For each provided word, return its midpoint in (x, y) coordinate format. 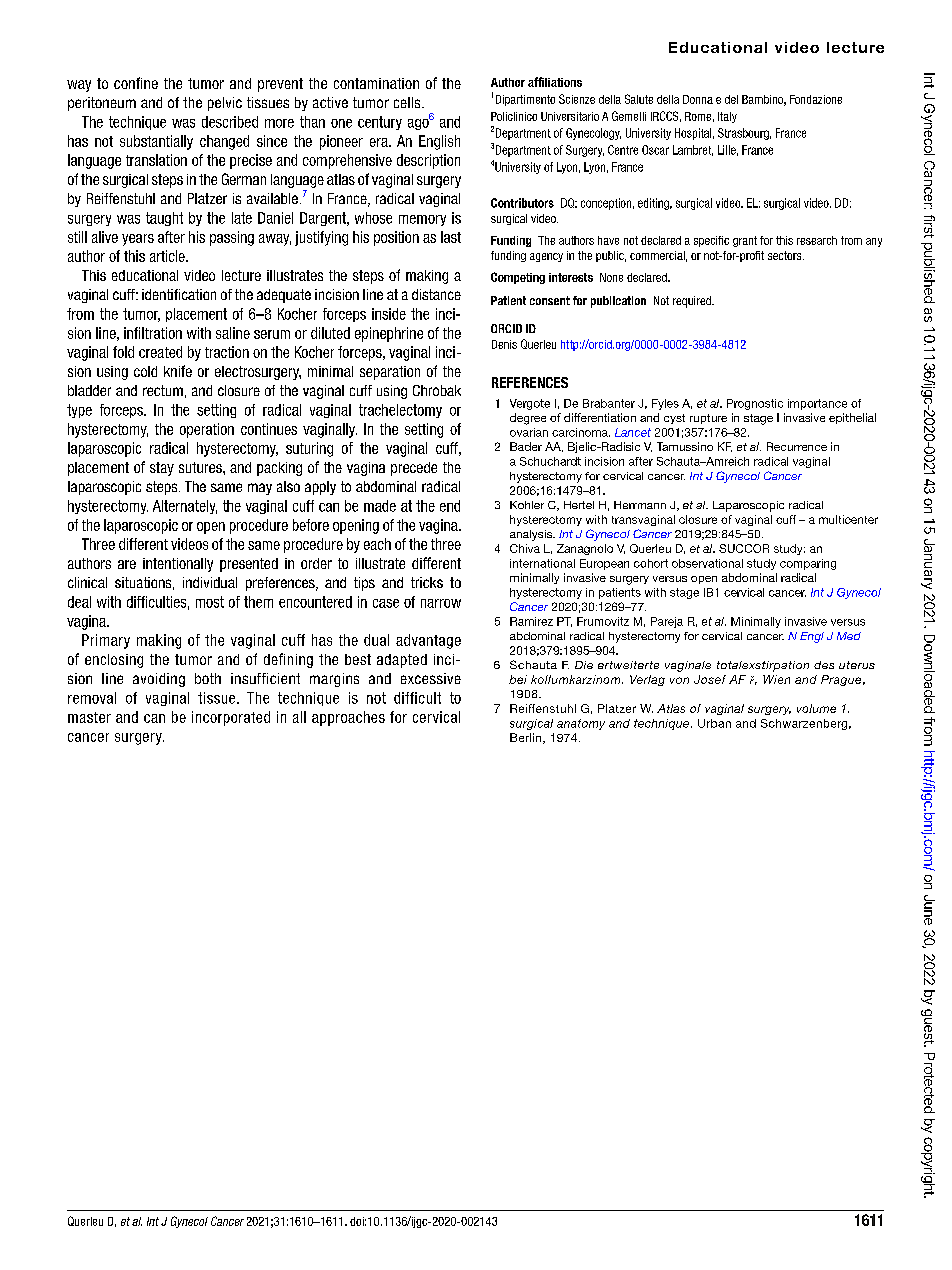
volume (816, 708)
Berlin (527, 738)
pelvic (225, 104)
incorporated (231, 718)
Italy (727, 117)
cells (408, 102)
